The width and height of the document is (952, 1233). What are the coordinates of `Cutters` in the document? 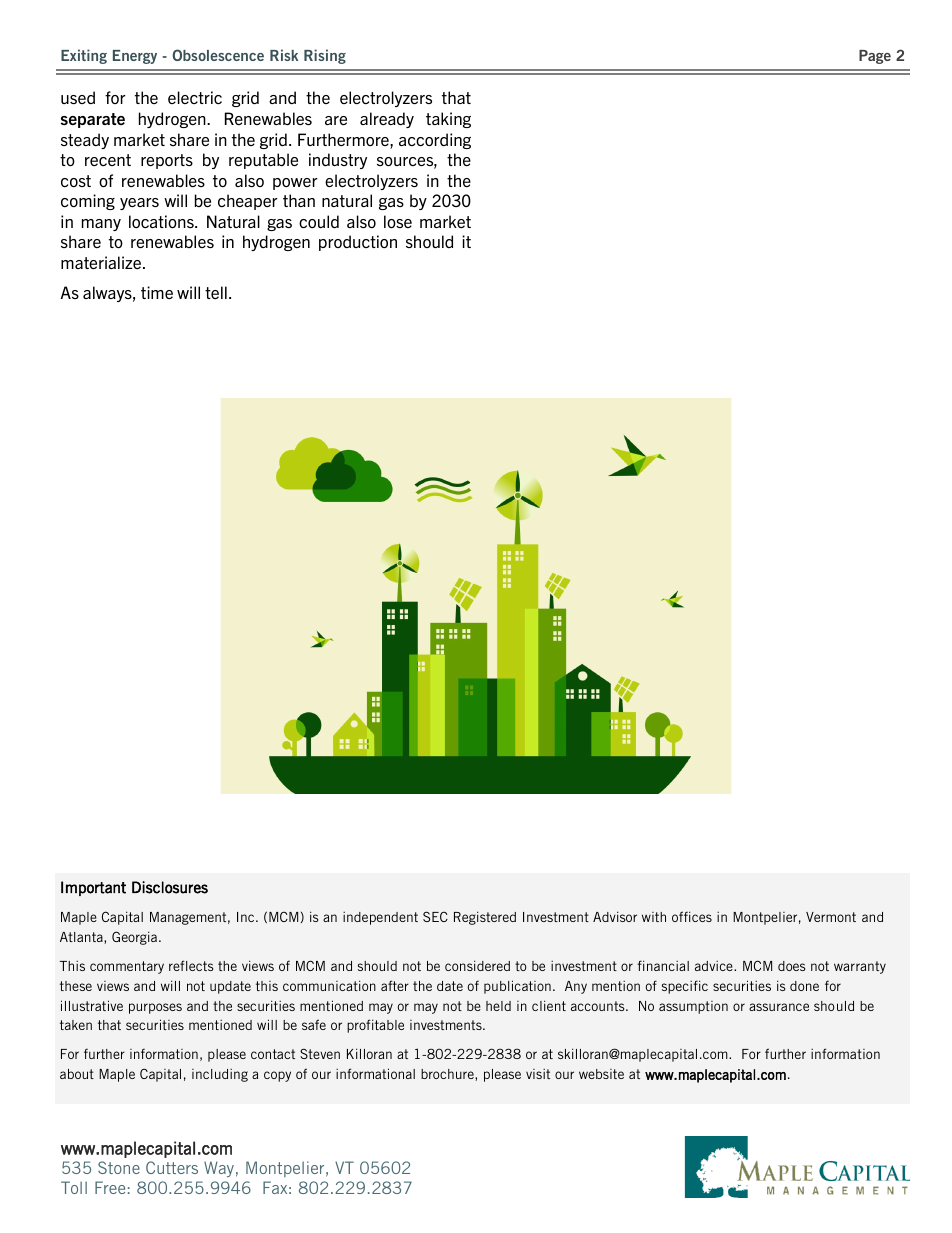 It's located at (172, 1167).
